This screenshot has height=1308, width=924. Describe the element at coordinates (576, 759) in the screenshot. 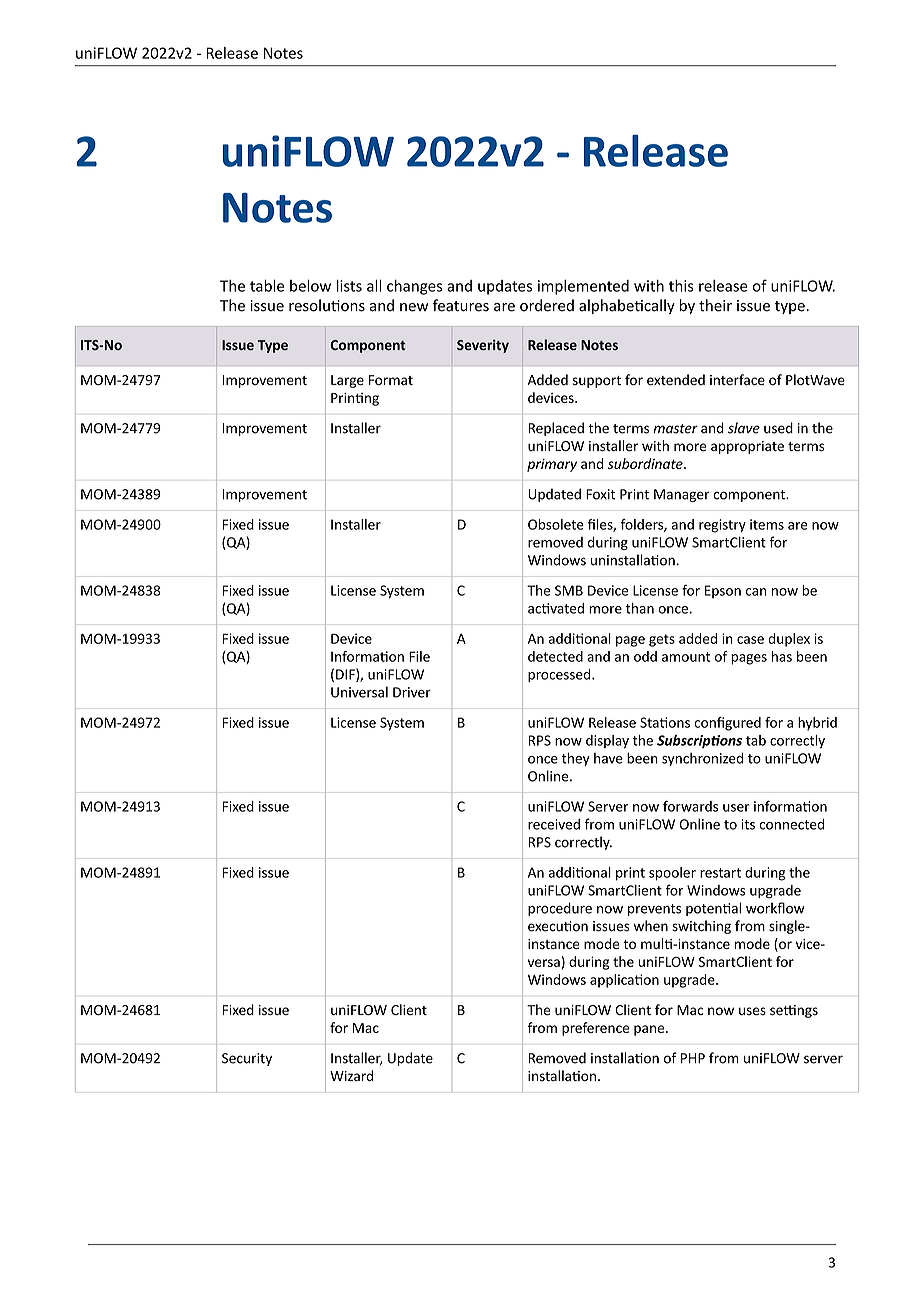

I see `they` at that location.
